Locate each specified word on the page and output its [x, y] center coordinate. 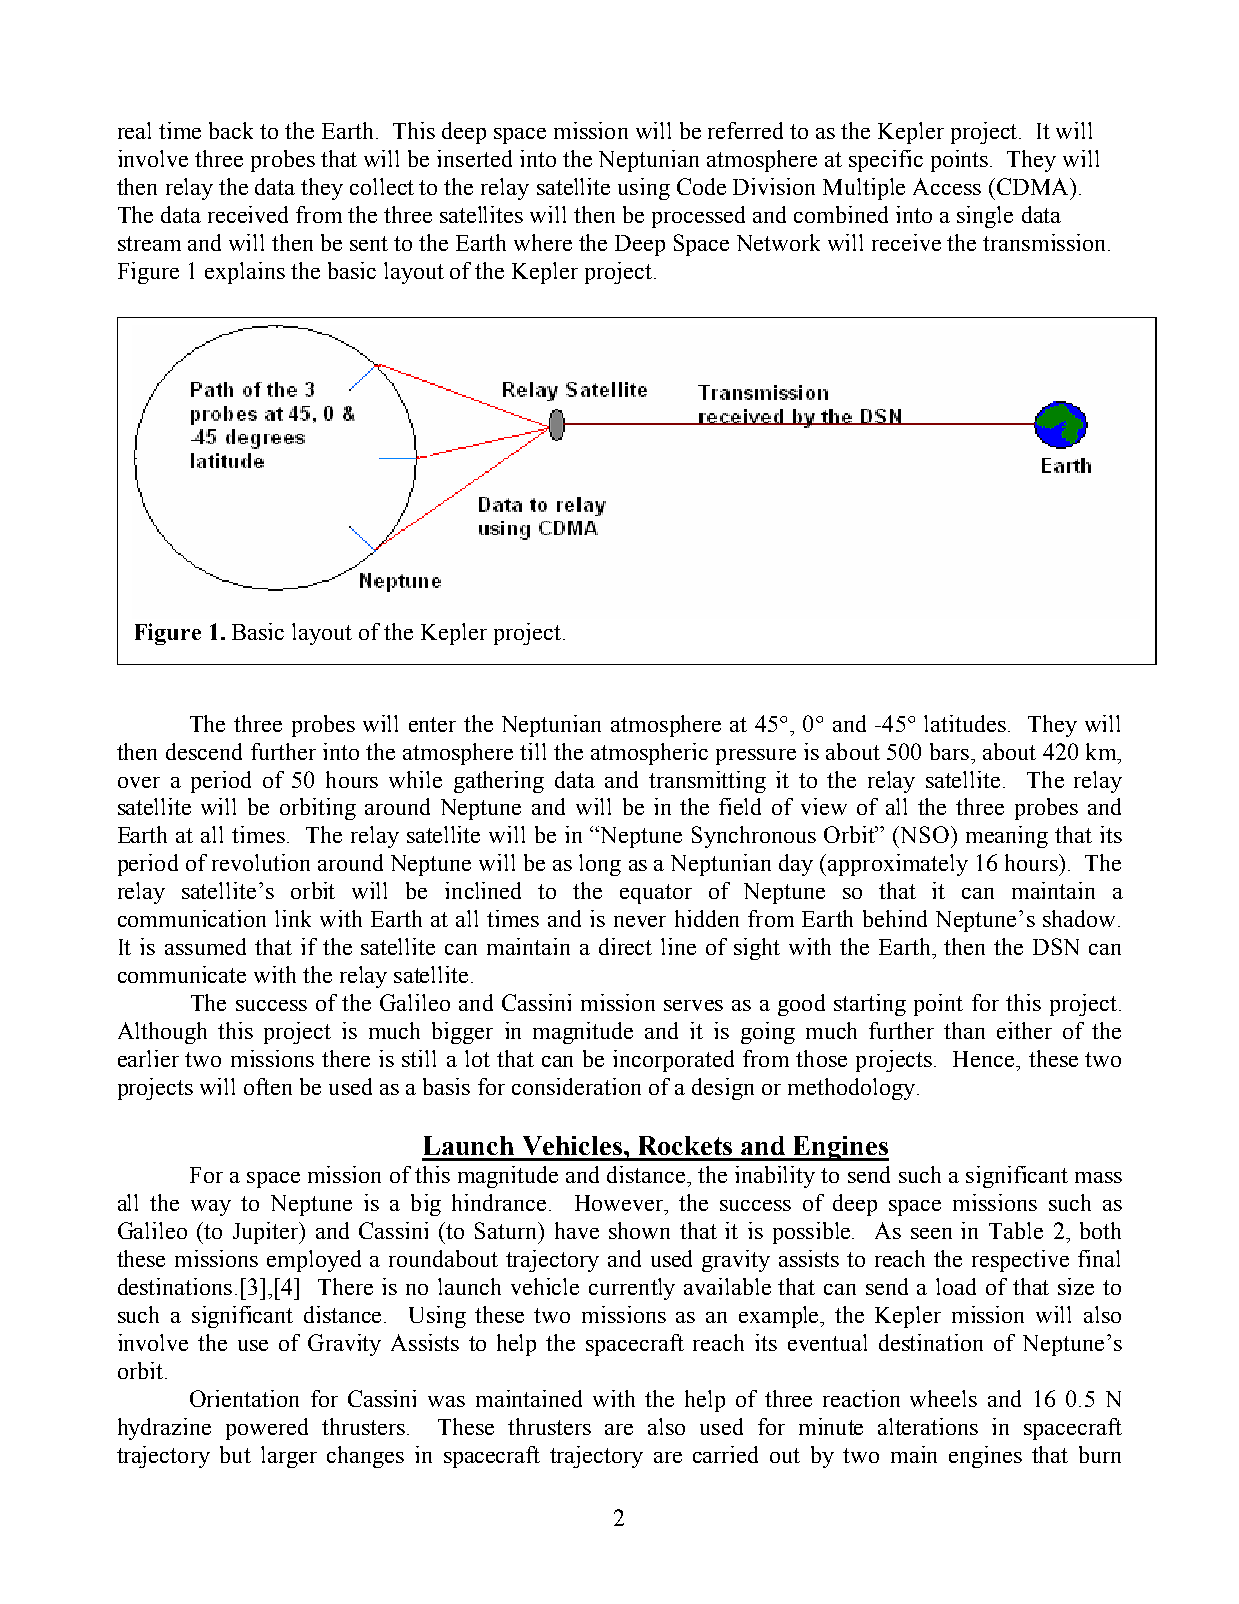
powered [267, 1429]
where [543, 242]
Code [701, 186]
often [268, 1086]
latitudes [965, 723]
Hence [985, 1059]
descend [204, 751]
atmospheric [649, 754]
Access [947, 186]
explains [245, 273]
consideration [576, 1086]
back [231, 130]
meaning [1007, 837]
